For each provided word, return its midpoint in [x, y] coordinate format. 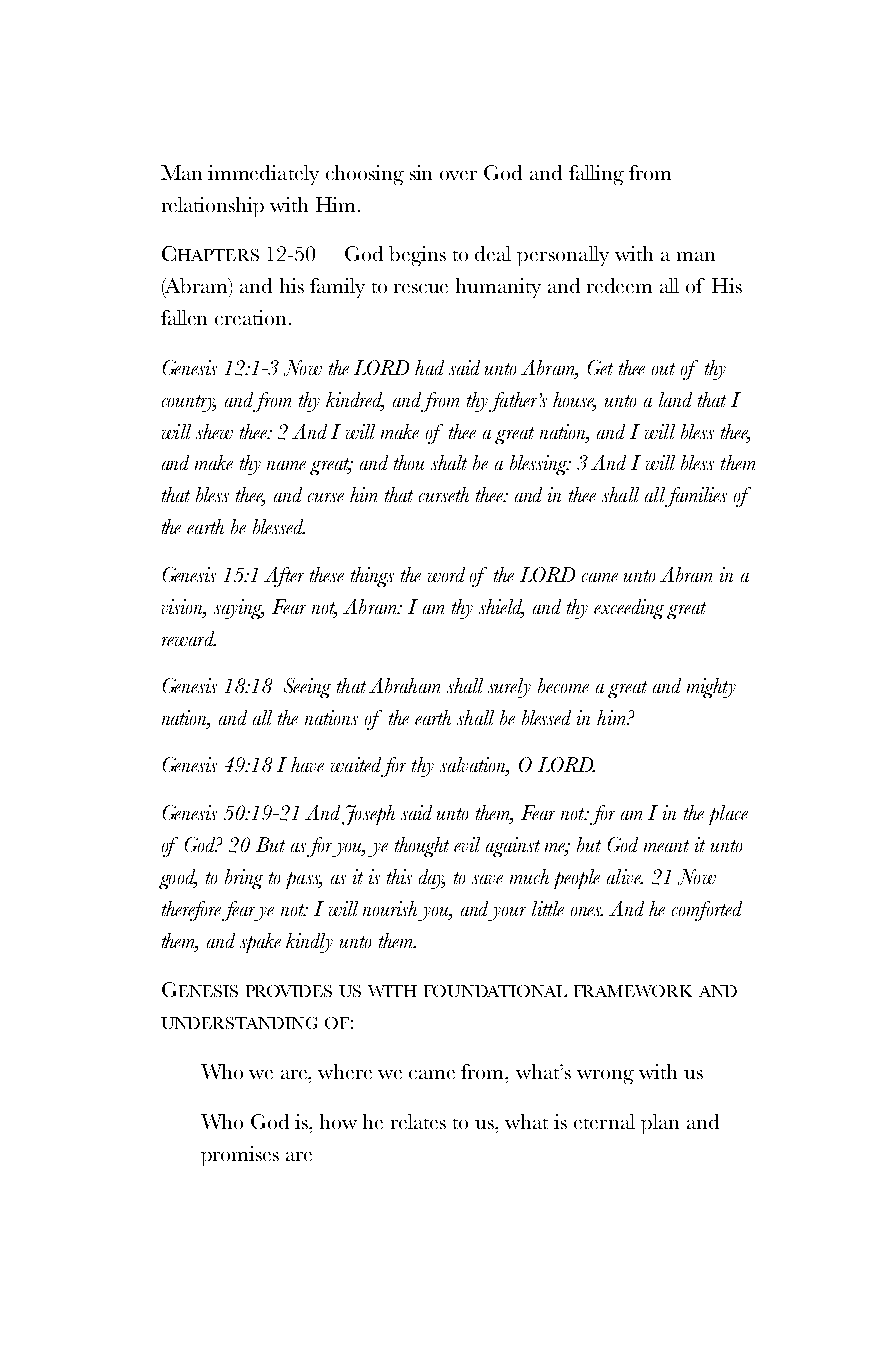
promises [240, 1156]
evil [467, 844]
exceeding [629, 609]
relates [418, 1121]
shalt [449, 462]
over [458, 175]
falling [596, 175]
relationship [213, 207]
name [286, 465]
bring [244, 879]
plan [660, 1124]
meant [666, 846]
